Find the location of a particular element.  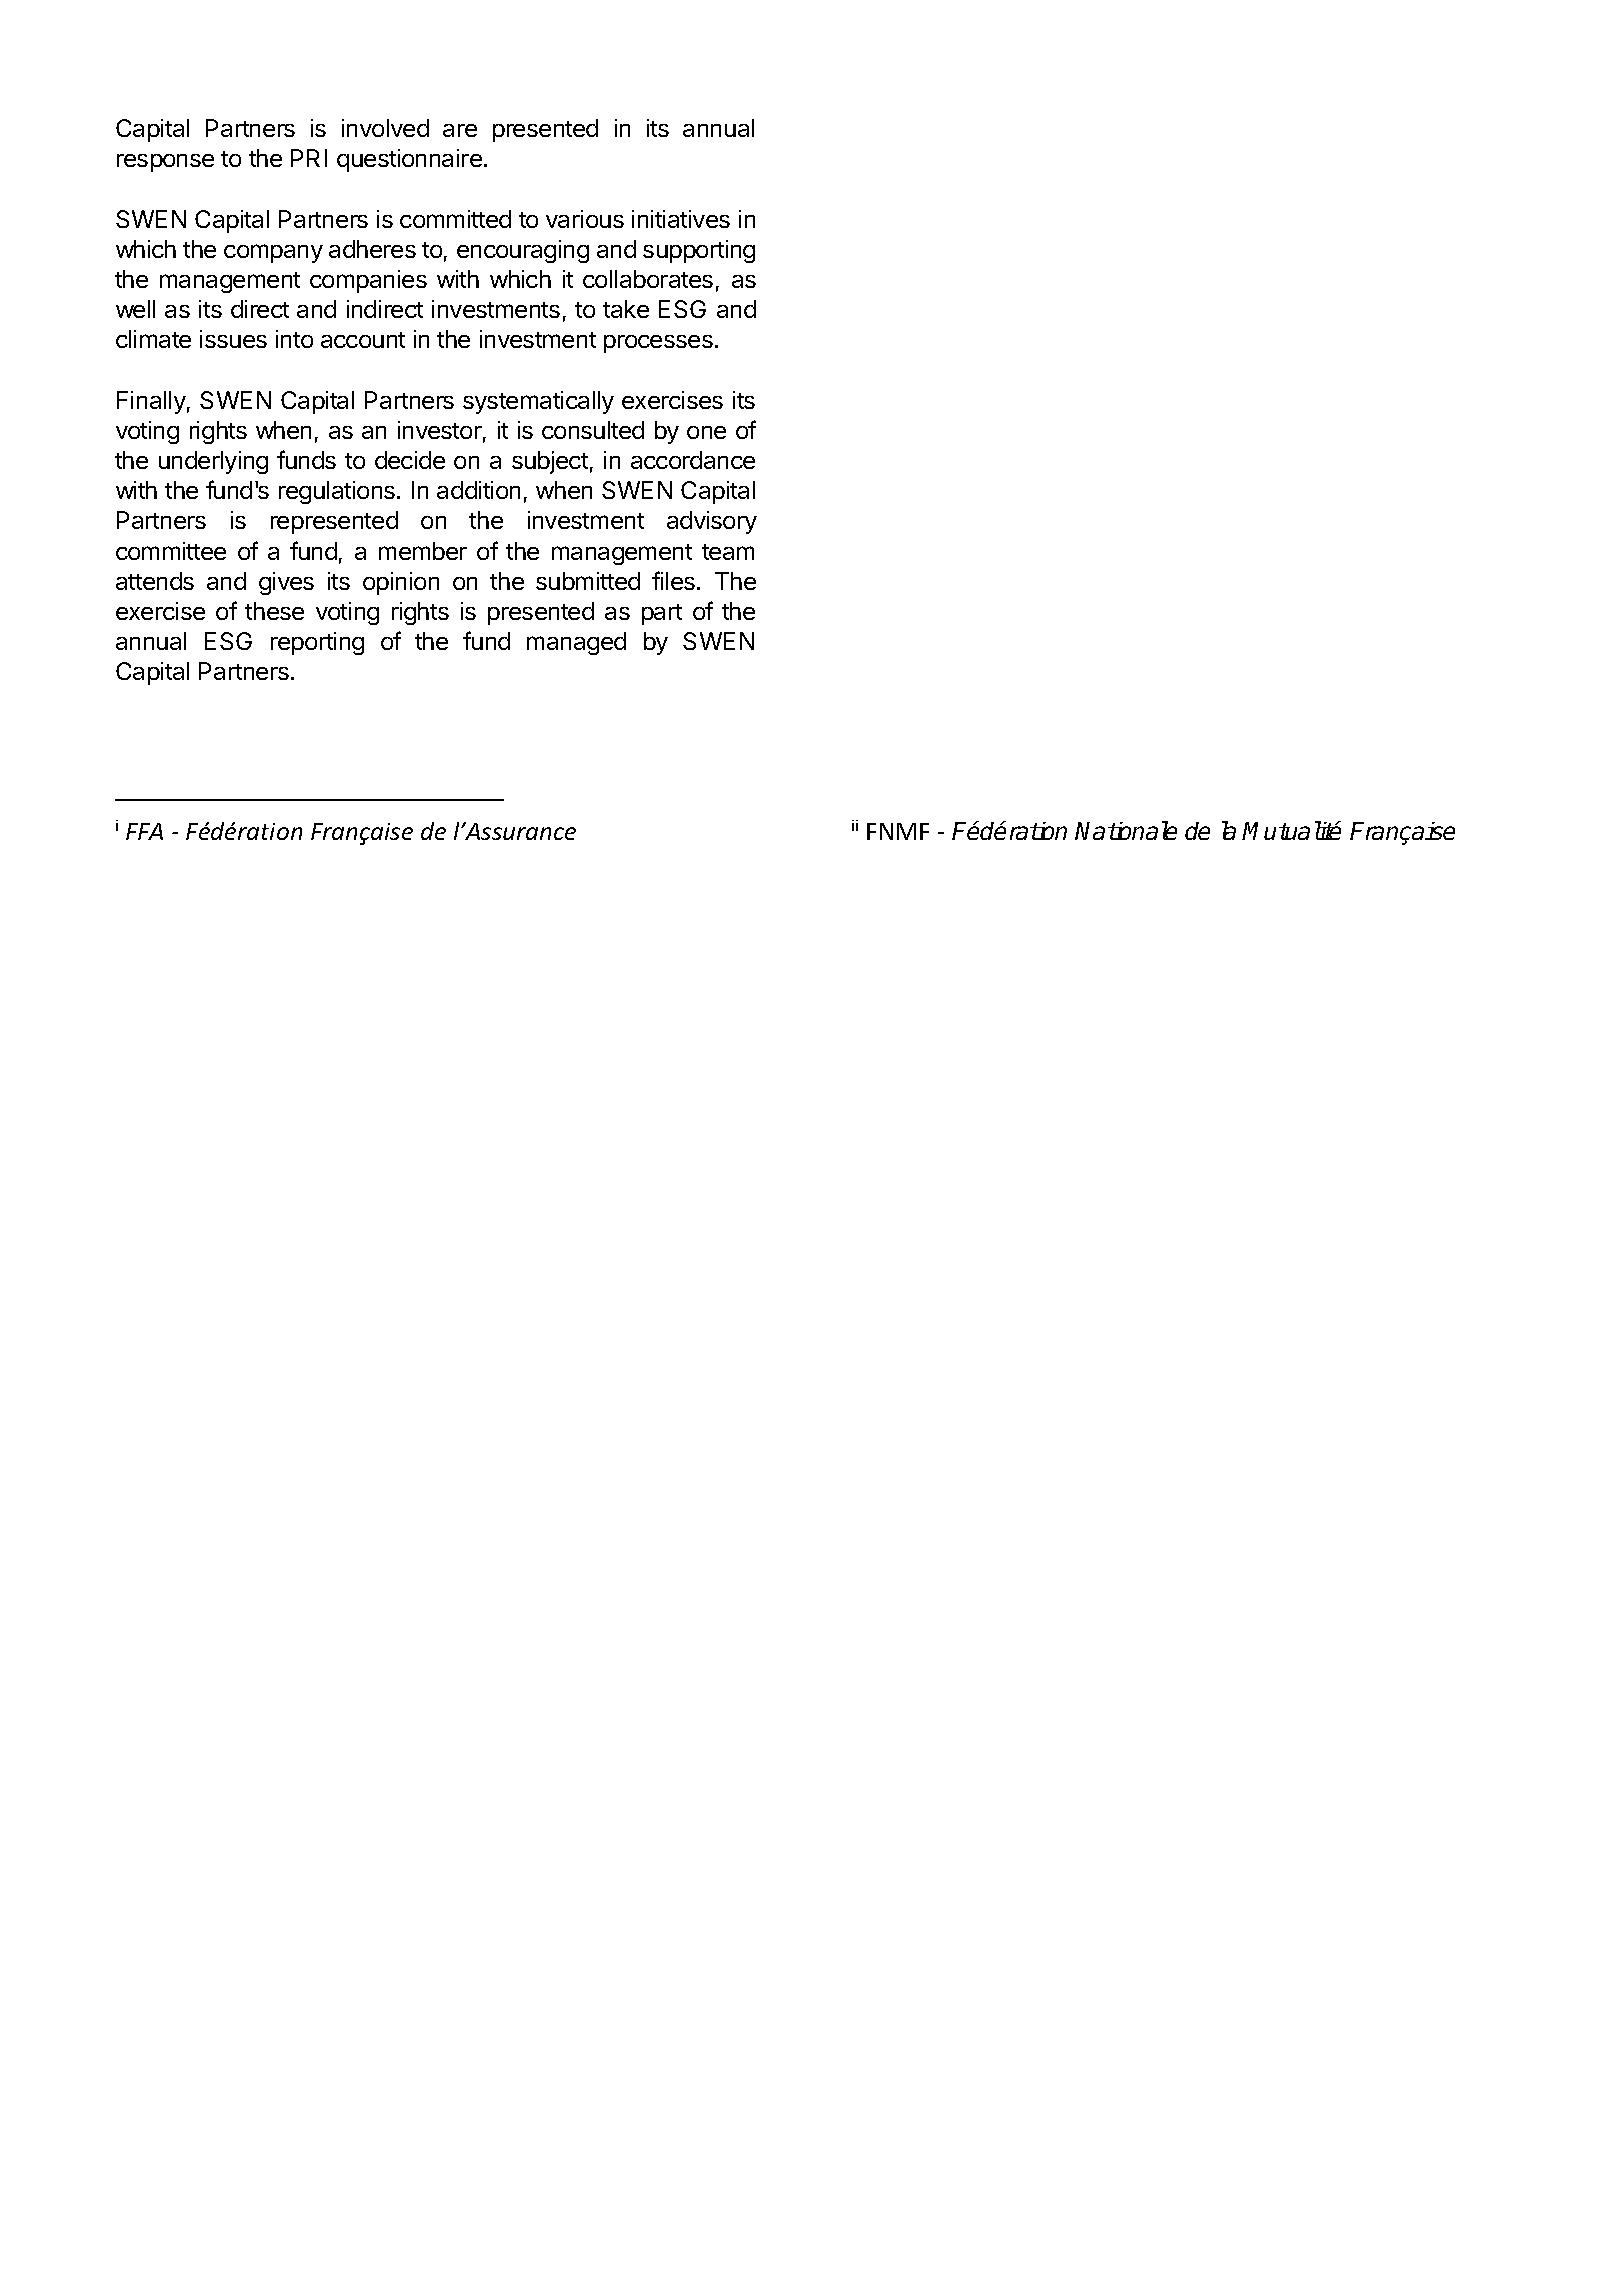

managed is located at coordinates (576, 643).
